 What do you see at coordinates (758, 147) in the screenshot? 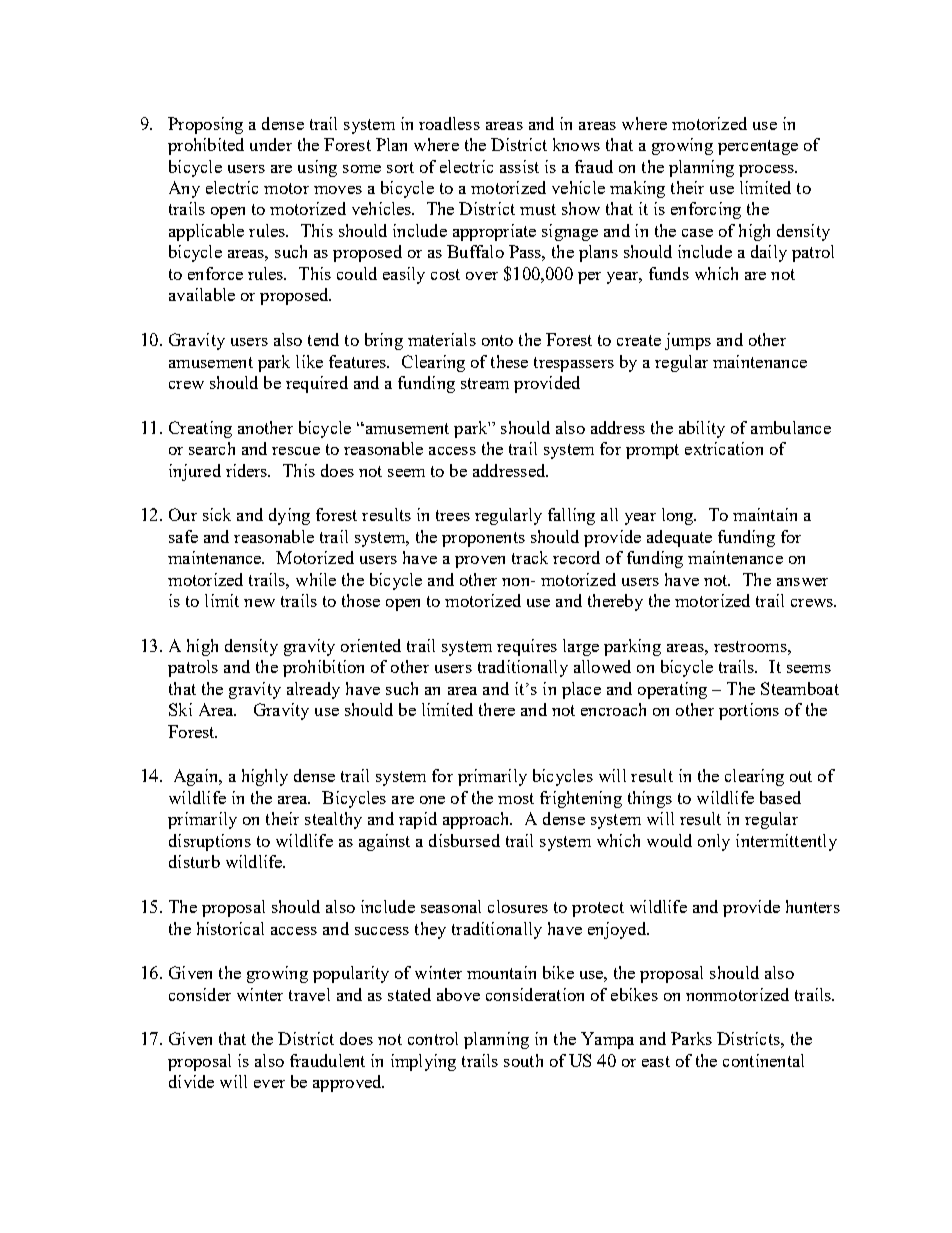
I see `percentage` at bounding box center [758, 147].
